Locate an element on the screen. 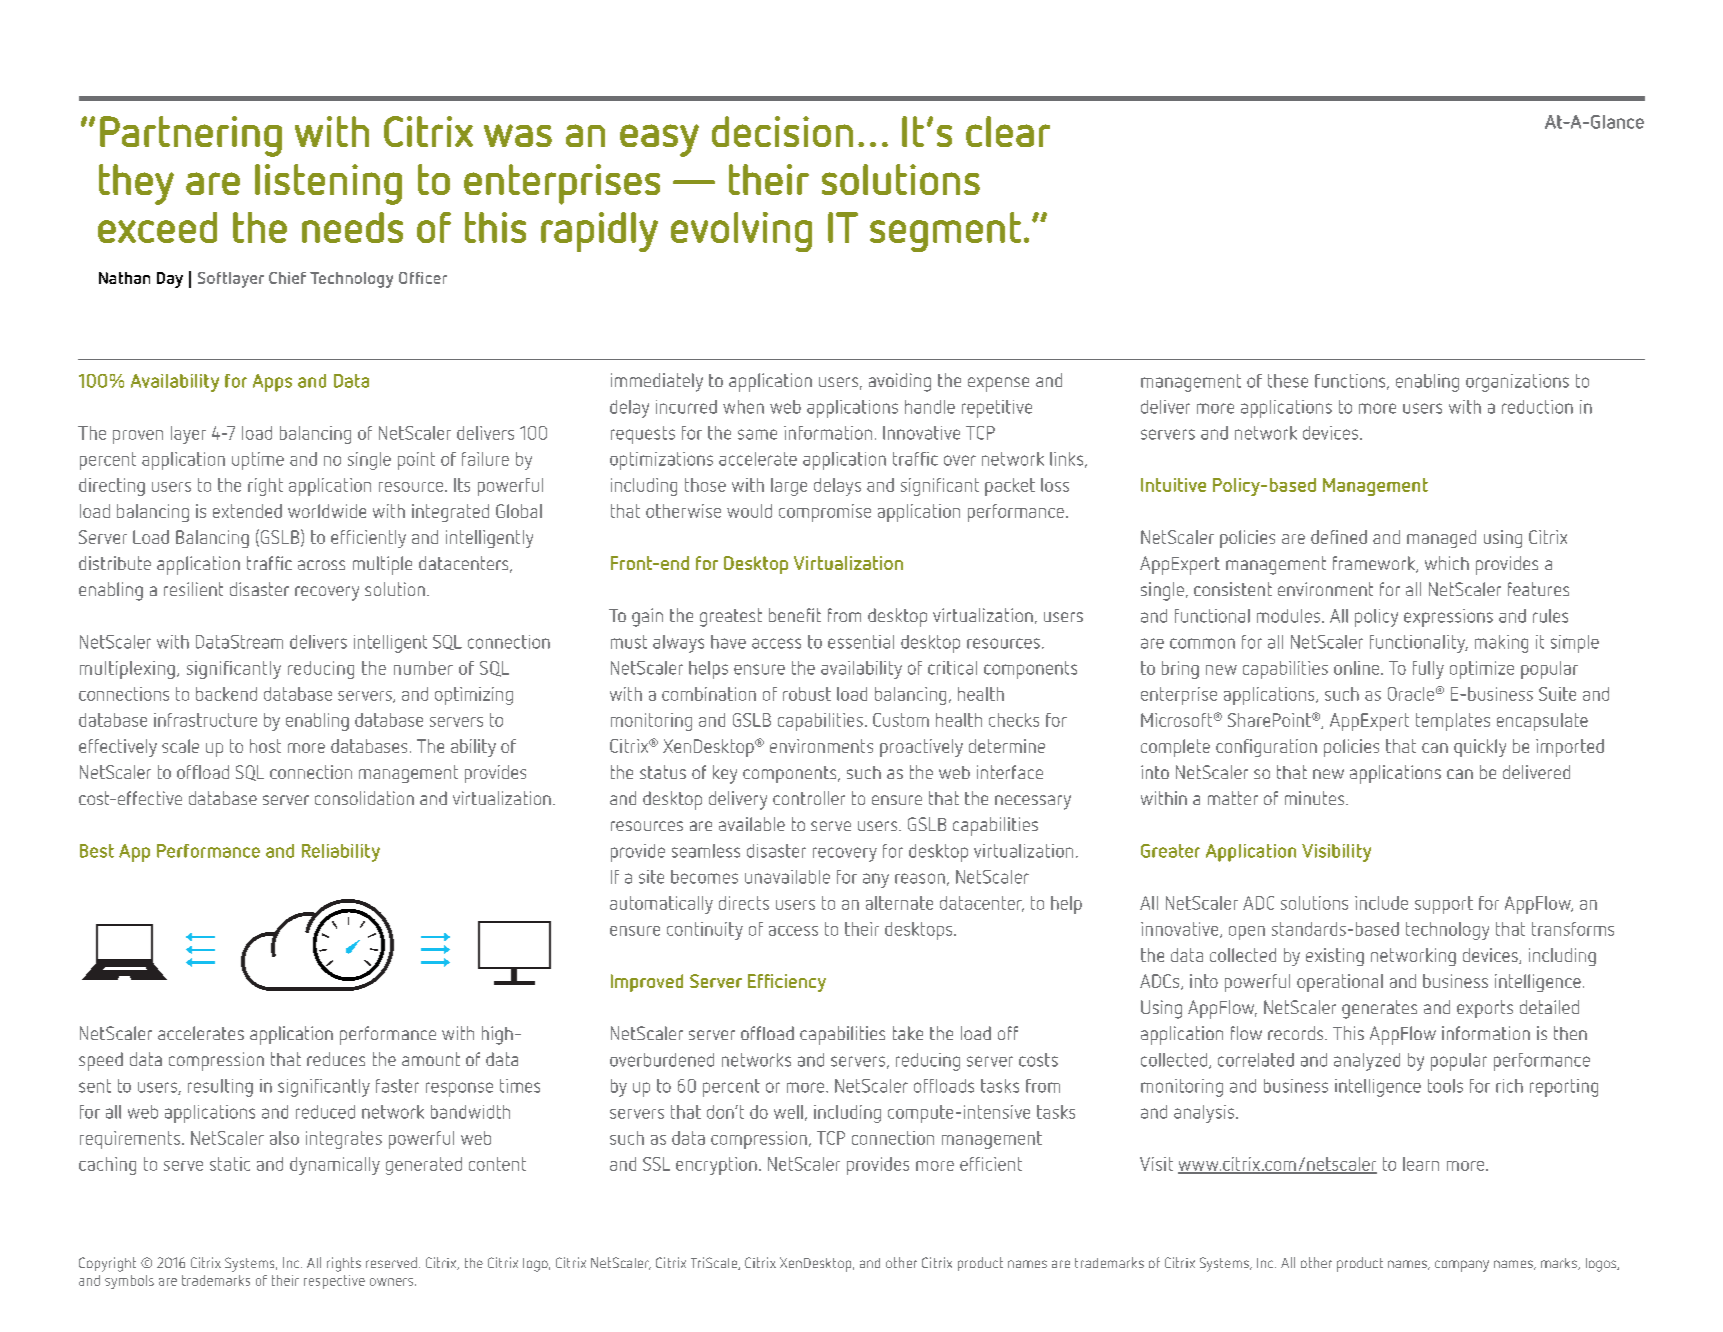 The image size is (1723, 1332). encryption is located at coordinates (716, 1166).
